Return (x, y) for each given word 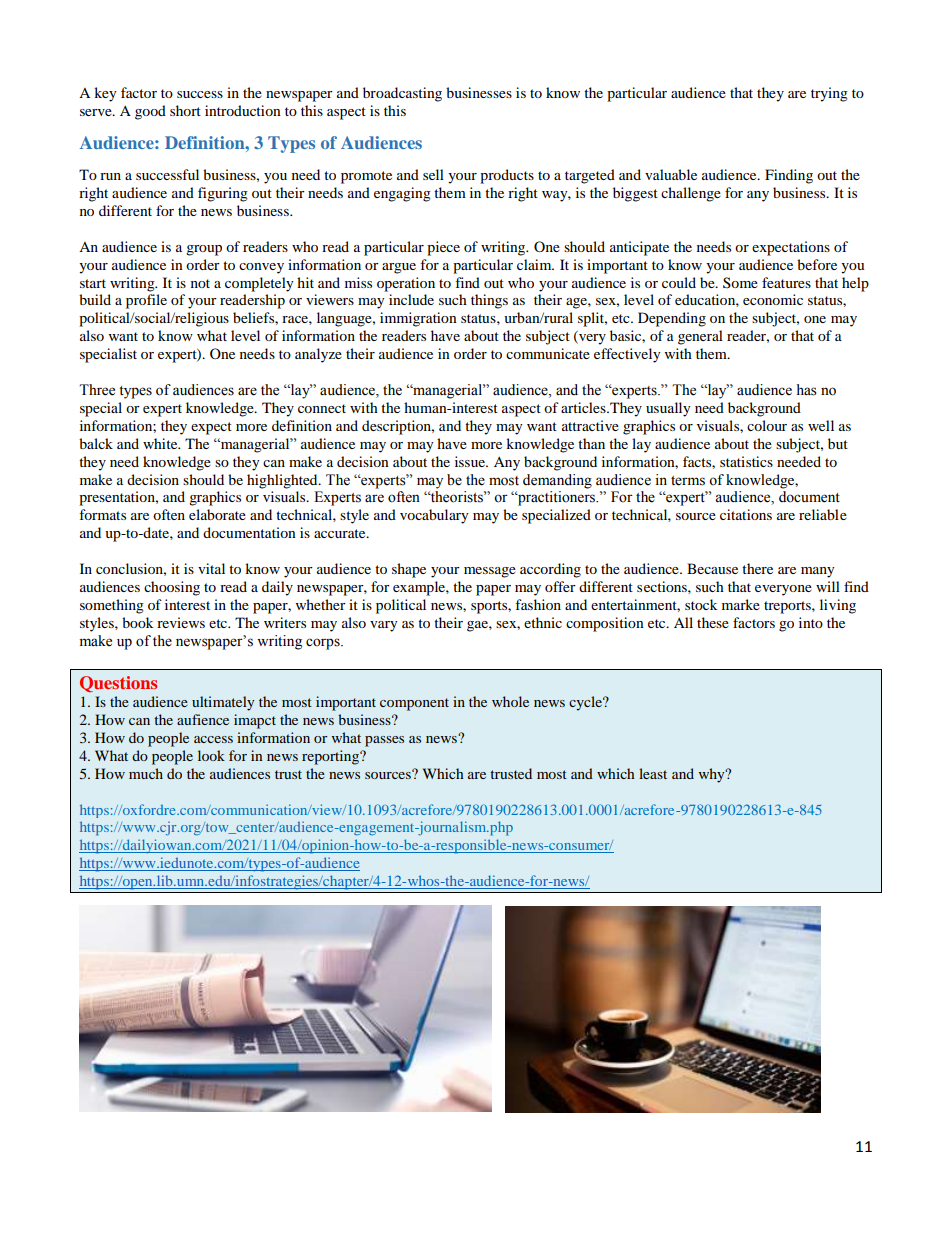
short (185, 110)
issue (471, 461)
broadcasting (402, 94)
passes (384, 741)
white (161, 443)
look (211, 755)
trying (829, 94)
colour (767, 425)
